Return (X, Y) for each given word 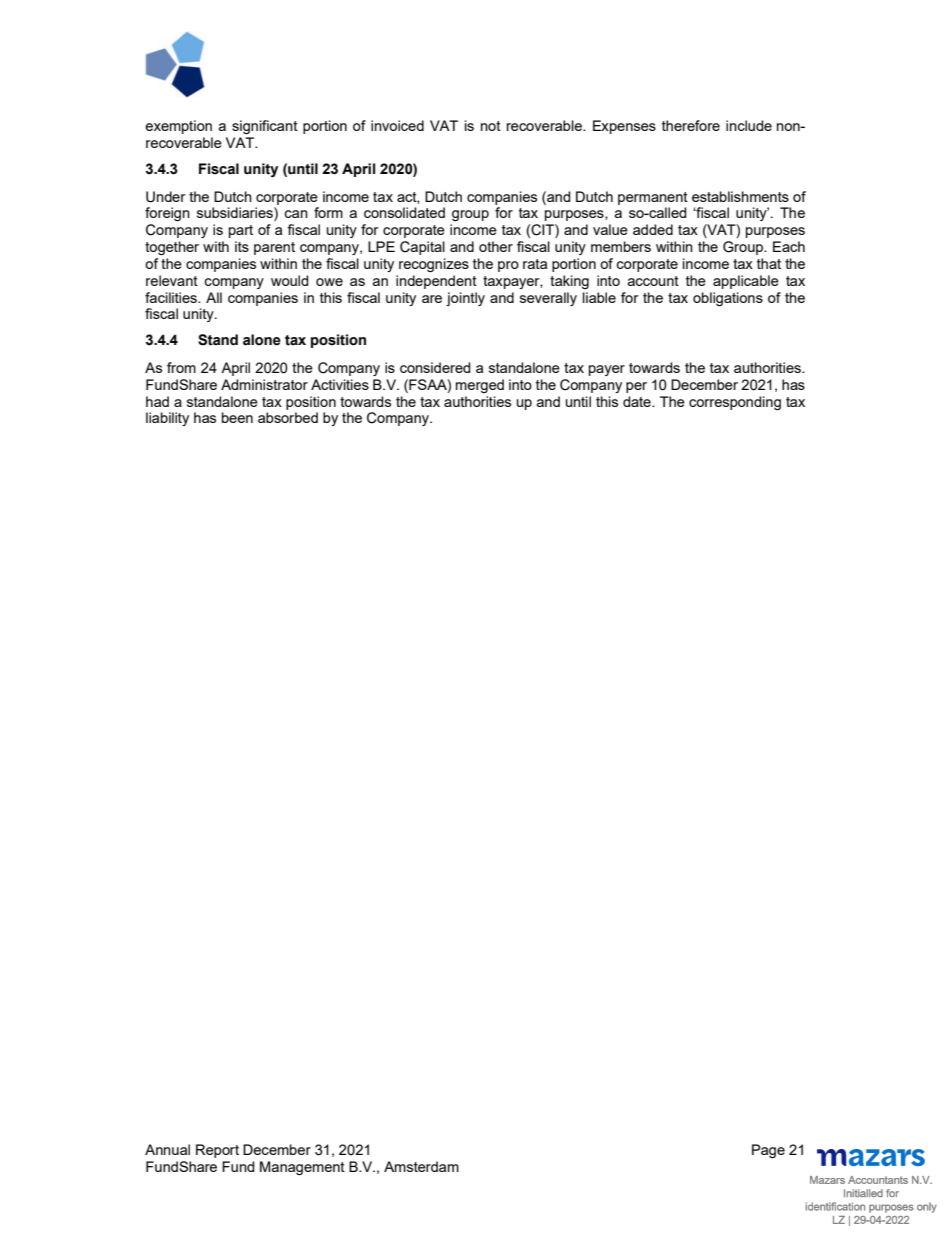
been (237, 417)
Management (302, 1168)
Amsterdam (421, 1166)
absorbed (288, 417)
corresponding (735, 403)
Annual (167, 1149)
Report (217, 1151)
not (491, 126)
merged (480, 386)
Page (768, 1151)
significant (265, 127)
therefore (691, 125)
